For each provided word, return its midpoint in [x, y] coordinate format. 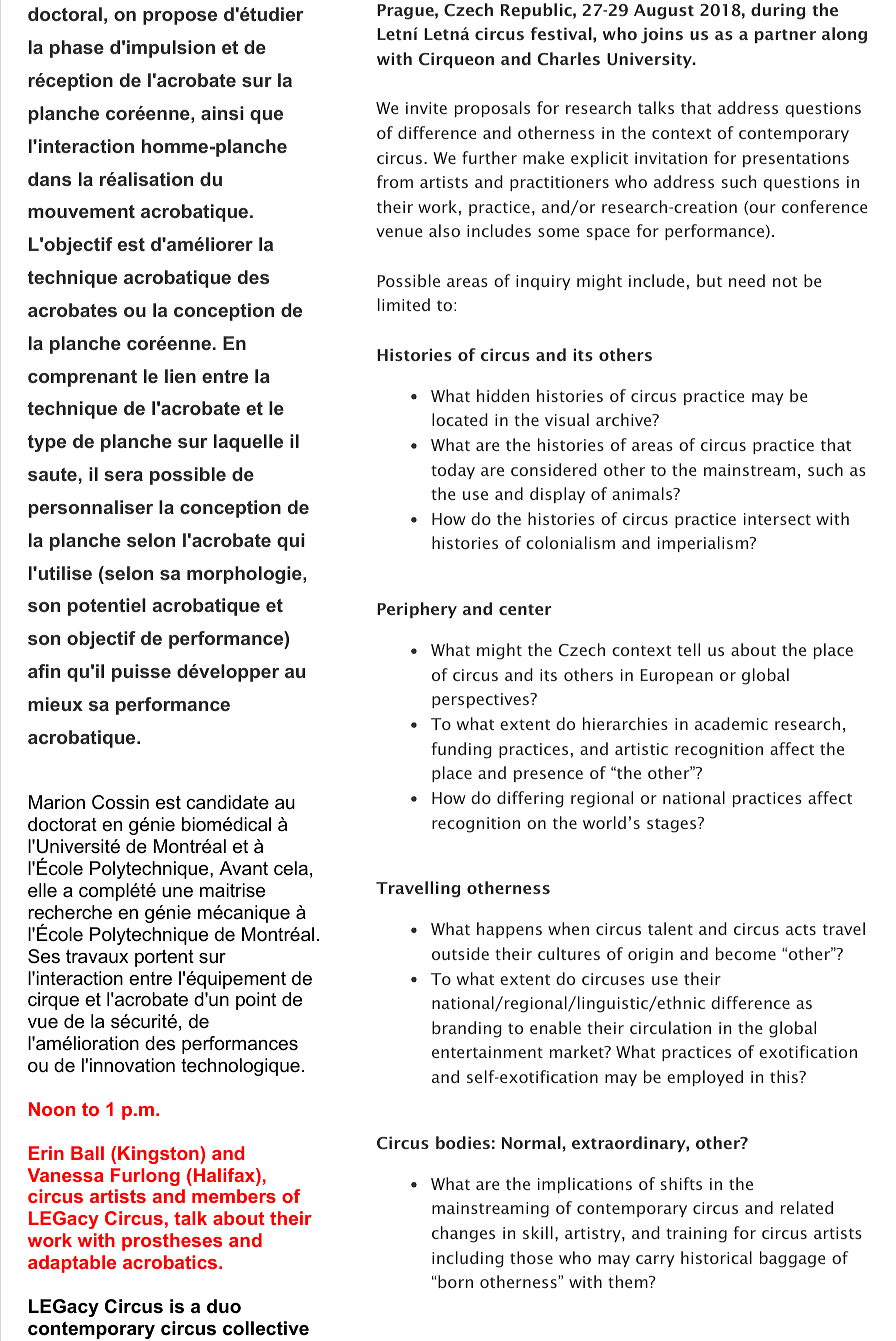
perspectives [482, 700]
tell [688, 649]
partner [785, 36]
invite [426, 108]
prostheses [172, 1242]
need [747, 280]
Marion [57, 802]
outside [460, 953]
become [746, 953]
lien [180, 376]
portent [164, 958]
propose [180, 18]
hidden [503, 395]
